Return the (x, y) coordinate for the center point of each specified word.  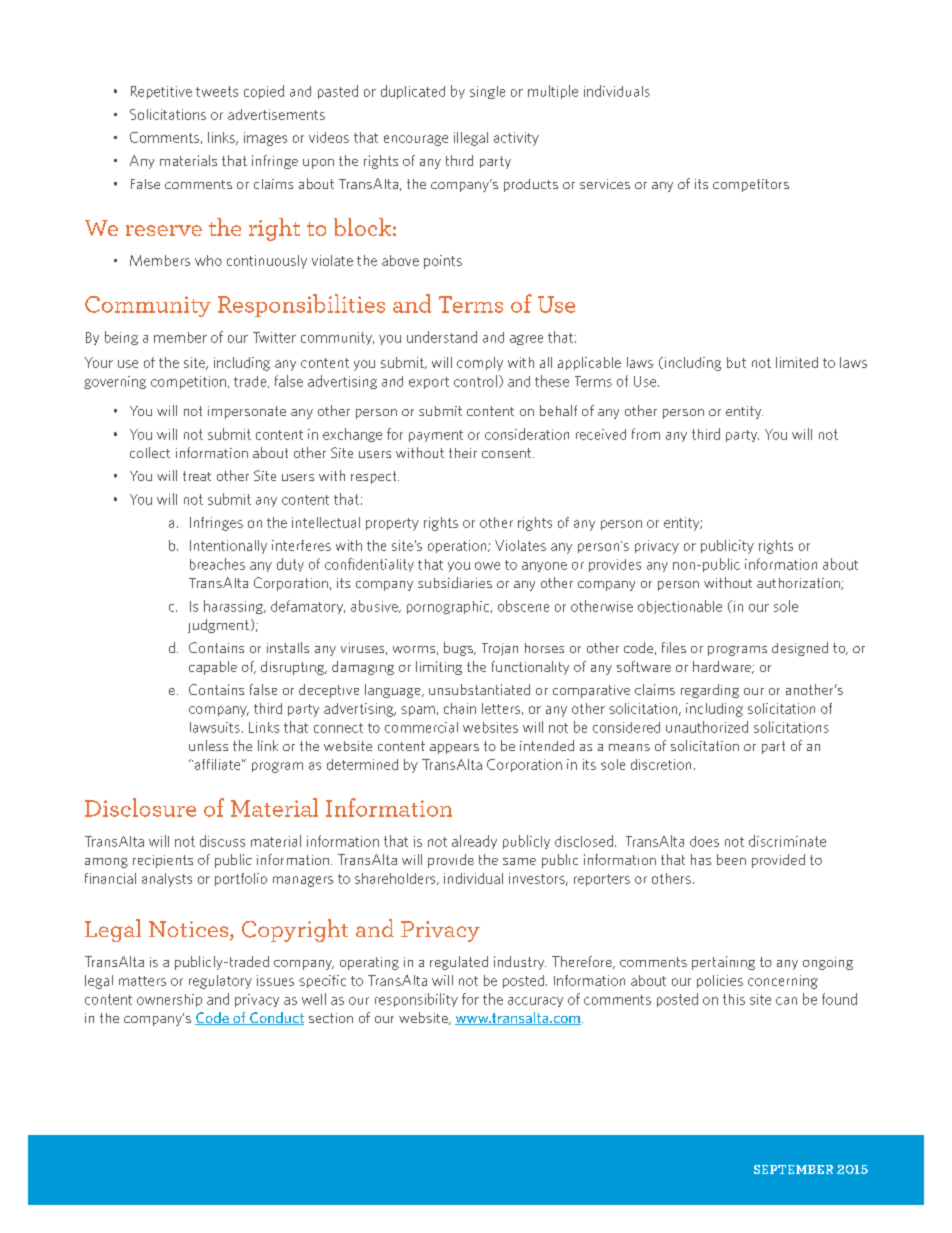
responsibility (416, 1000)
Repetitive (161, 92)
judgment (218, 626)
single (487, 92)
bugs (459, 649)
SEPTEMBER (793, 1169)
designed (800, 649)
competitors (751, 185)
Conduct (276, 1018)
